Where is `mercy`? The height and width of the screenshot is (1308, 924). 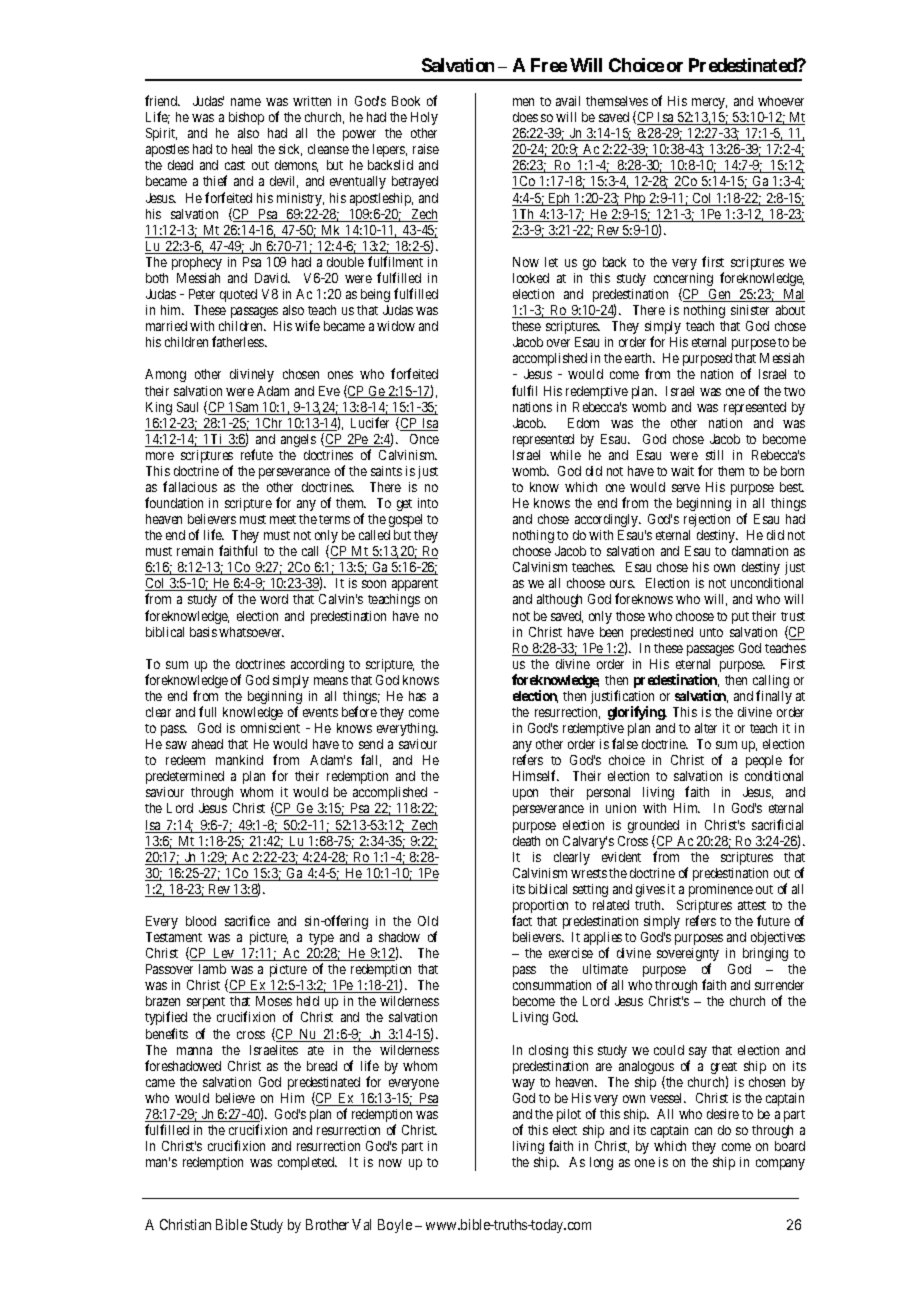
mercy is located at coordinates (709, 103).
